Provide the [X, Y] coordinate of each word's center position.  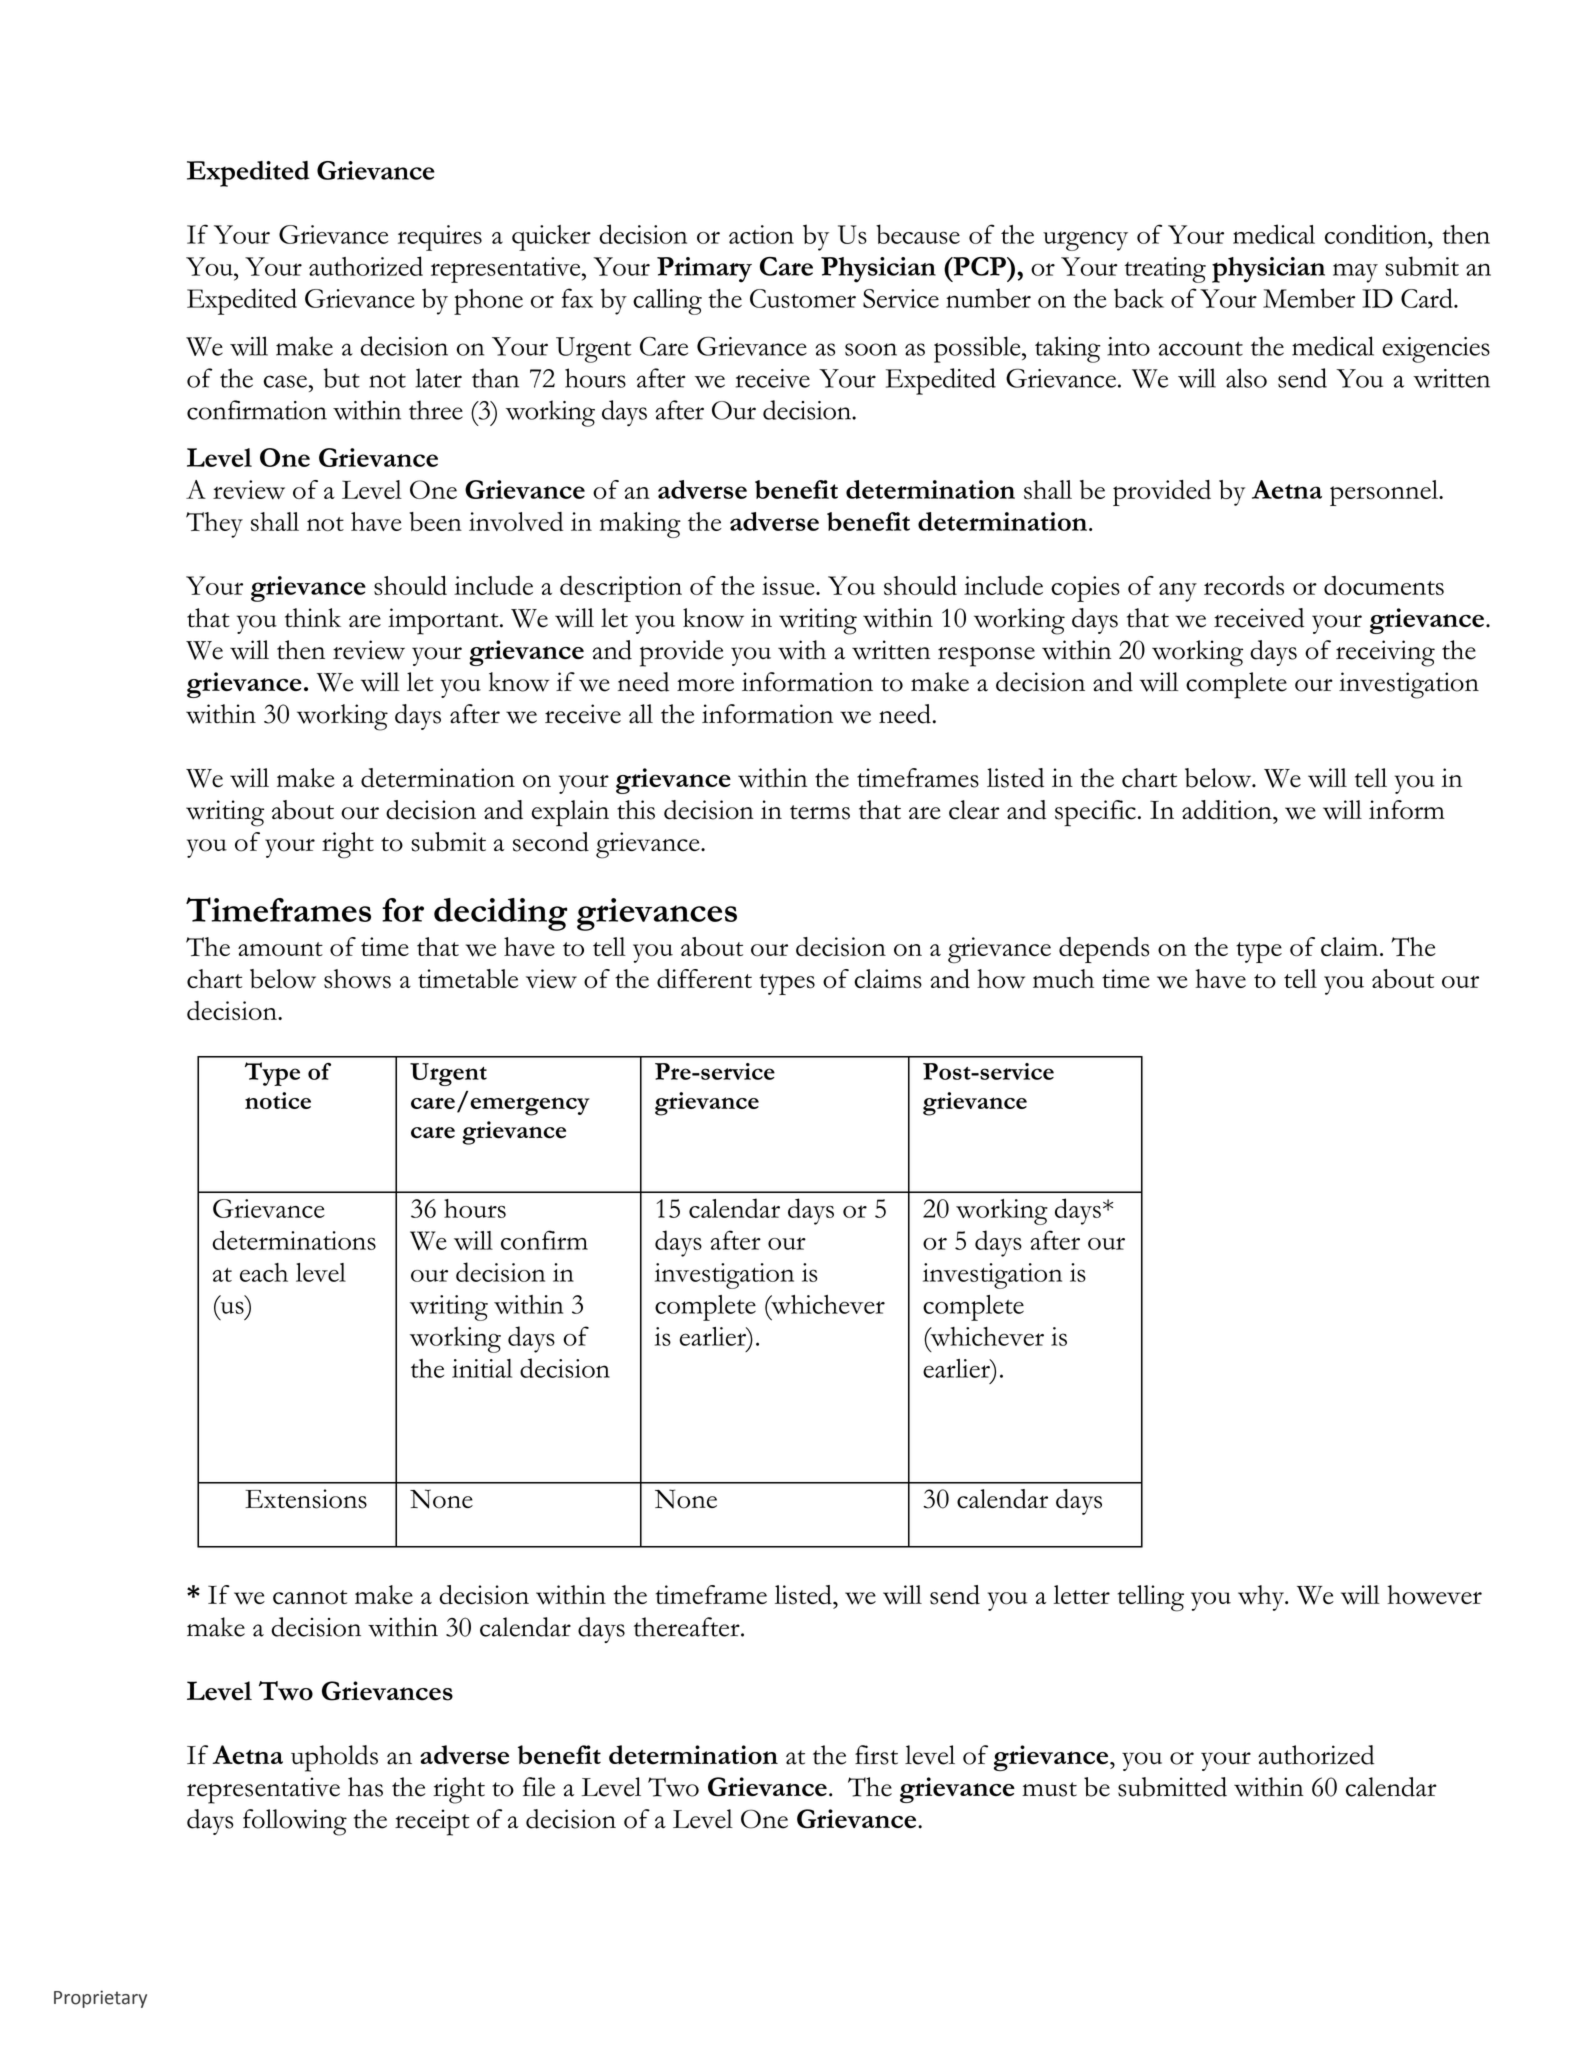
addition [1228, 810]
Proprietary [100, 1999]
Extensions [306, 1499]
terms [820, 812]
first [876, 1755]
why [1262, 1598]
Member [1309, 298]
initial [482, 1368]
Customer [803, 298]
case [285, 381]
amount [280, 949]
